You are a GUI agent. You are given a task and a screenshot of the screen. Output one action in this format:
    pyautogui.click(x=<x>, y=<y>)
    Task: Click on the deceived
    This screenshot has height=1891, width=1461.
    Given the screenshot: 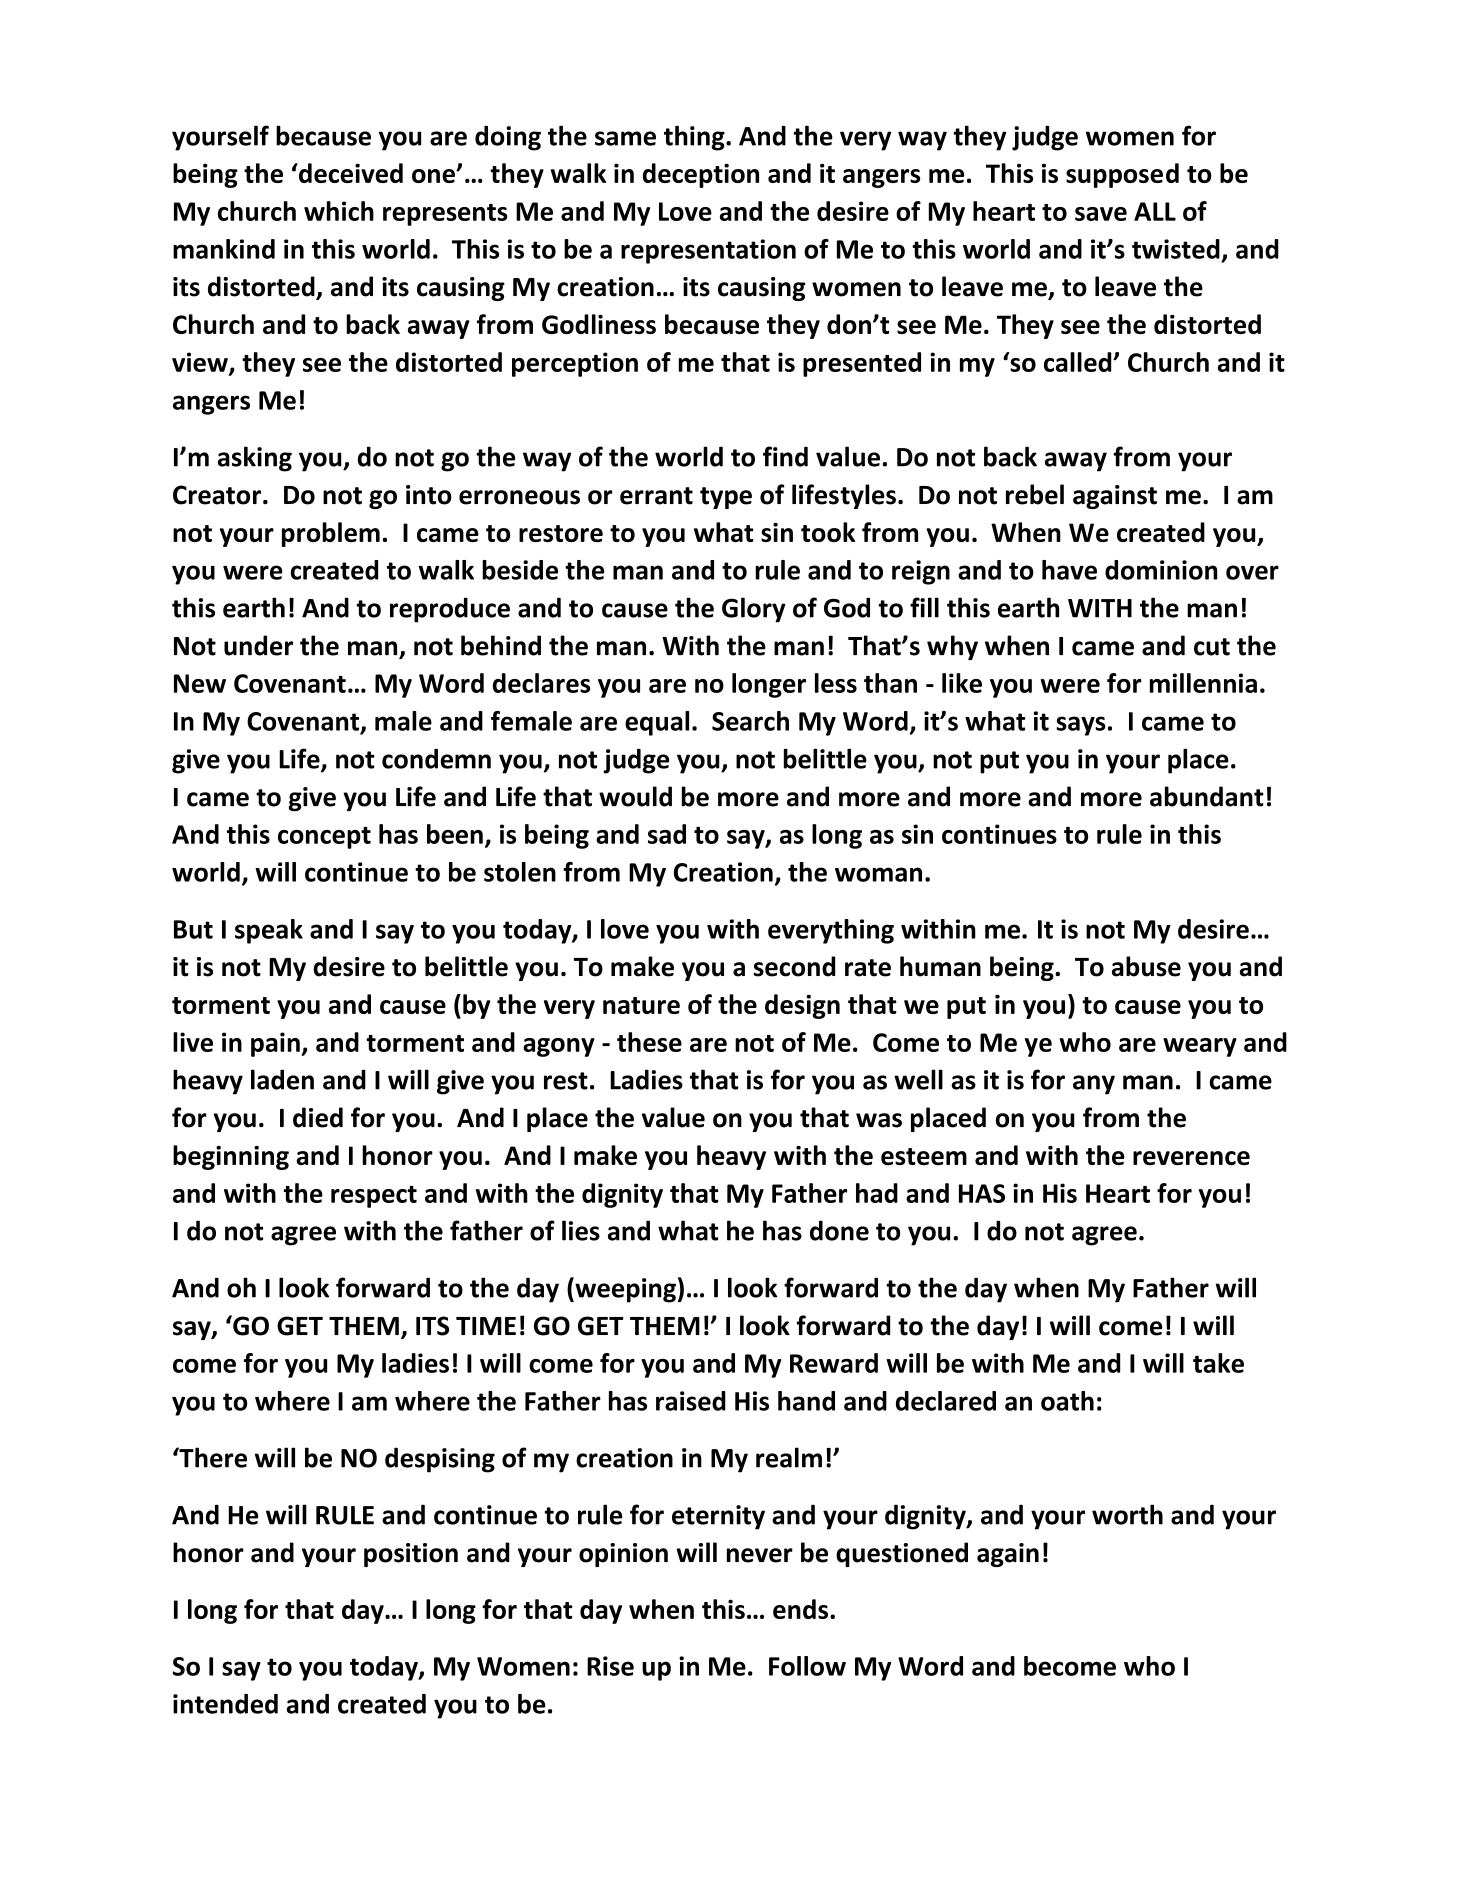 What is the action you would take?
    pyautogui.click(x=350, y=173)
